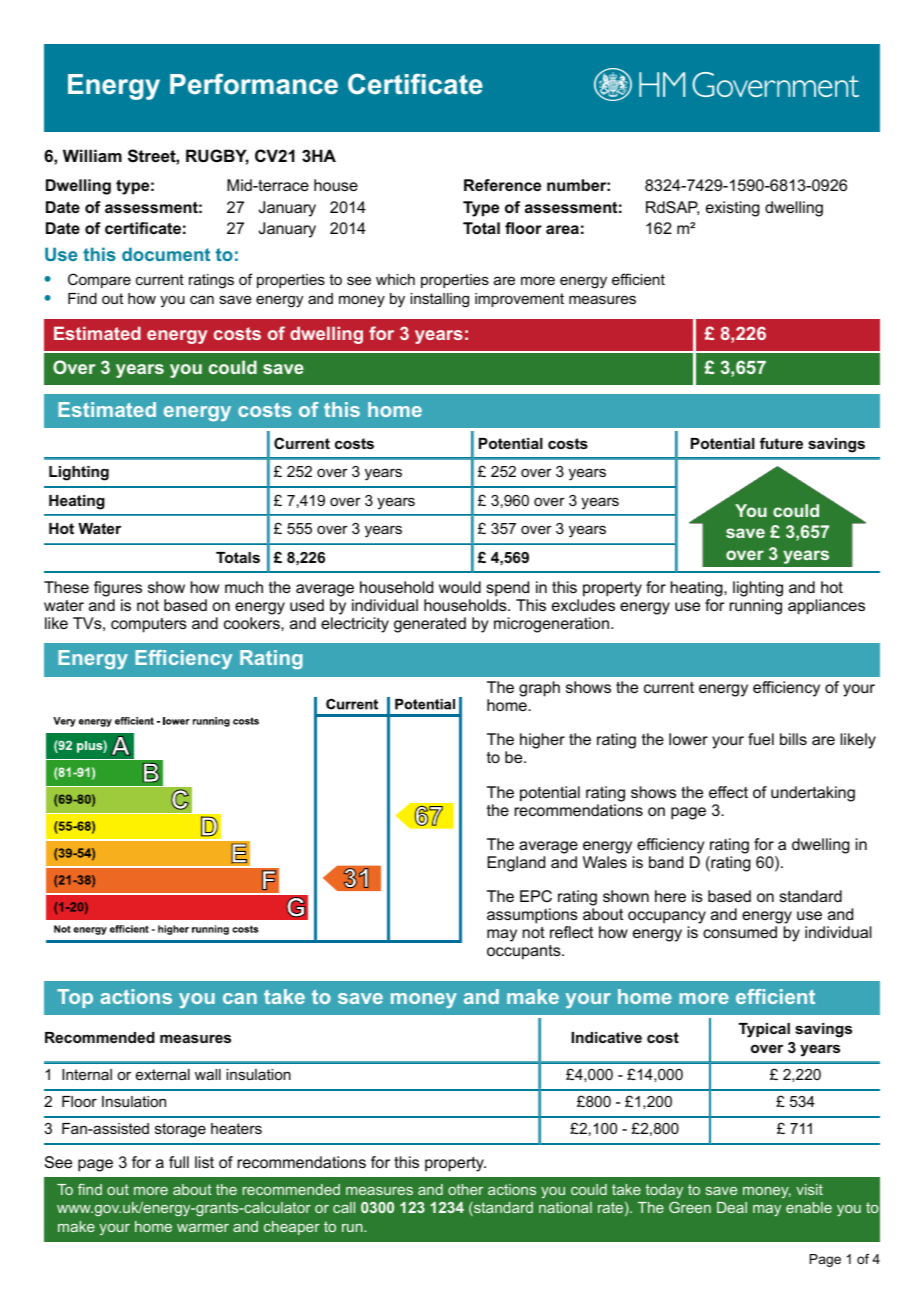  I want to click on Reference, so click(502, 185).
